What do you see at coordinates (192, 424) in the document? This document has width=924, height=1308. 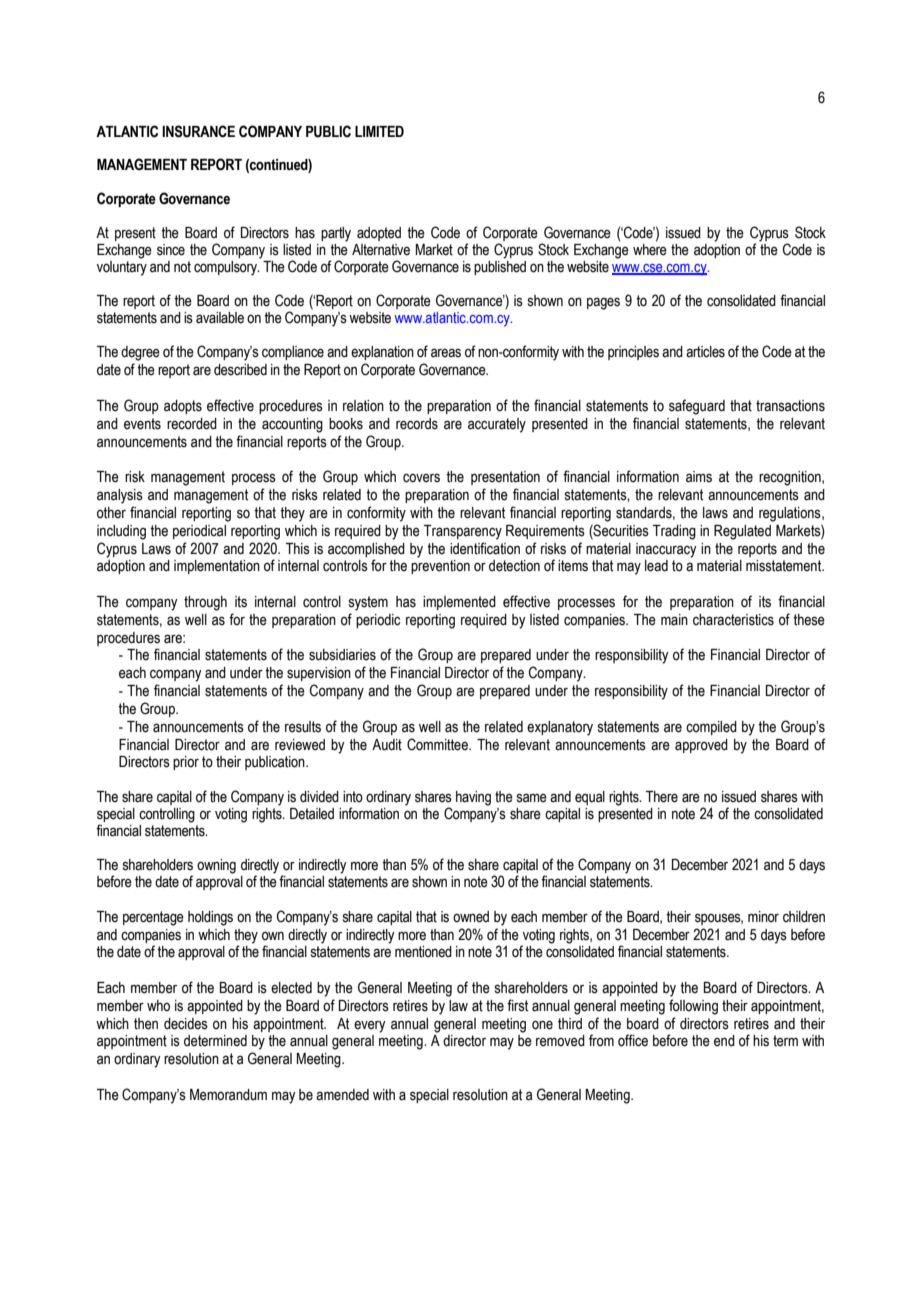 I see `recorded` at bounding box center [192, 424].
